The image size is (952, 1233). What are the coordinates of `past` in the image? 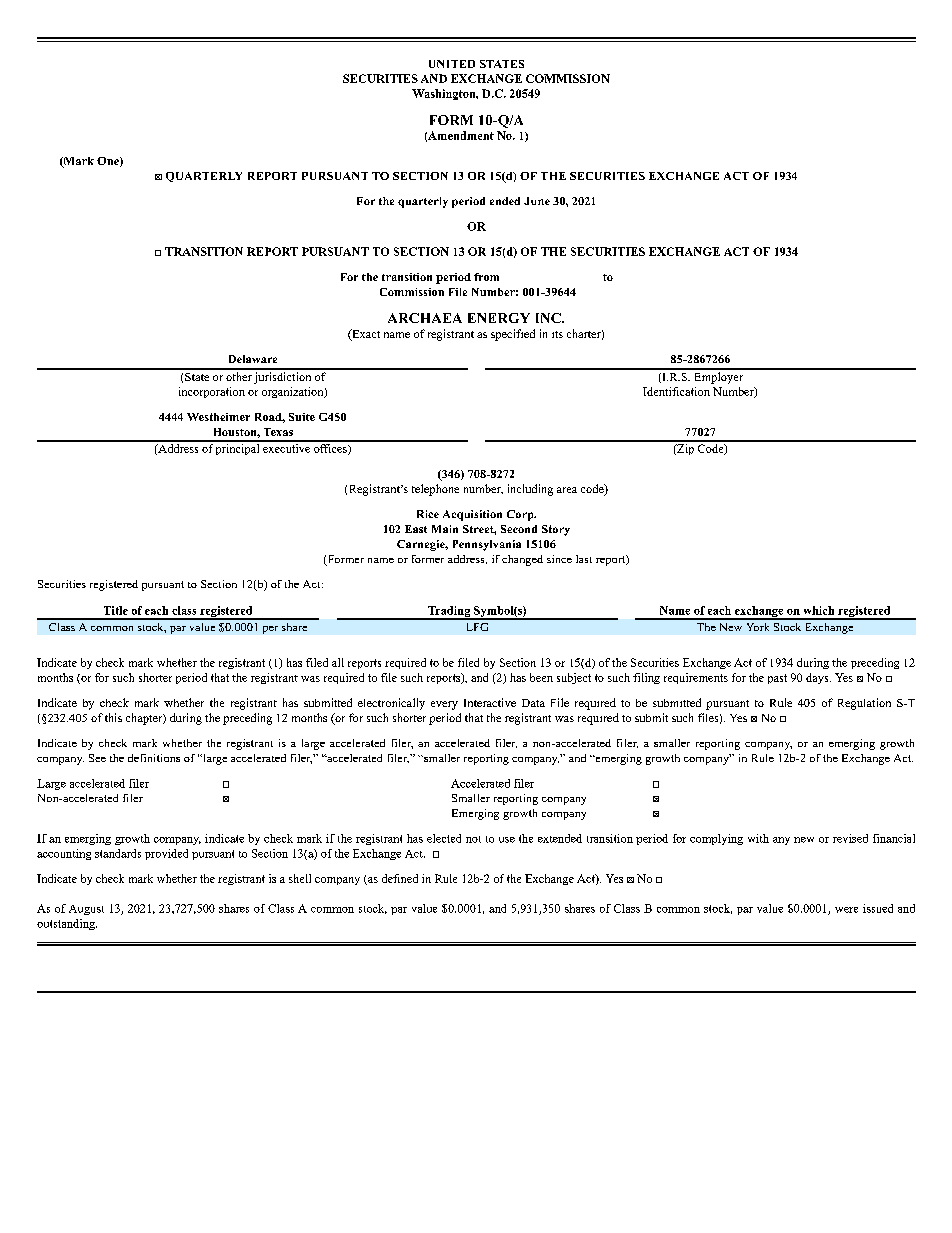 It's located at (777, 679).
